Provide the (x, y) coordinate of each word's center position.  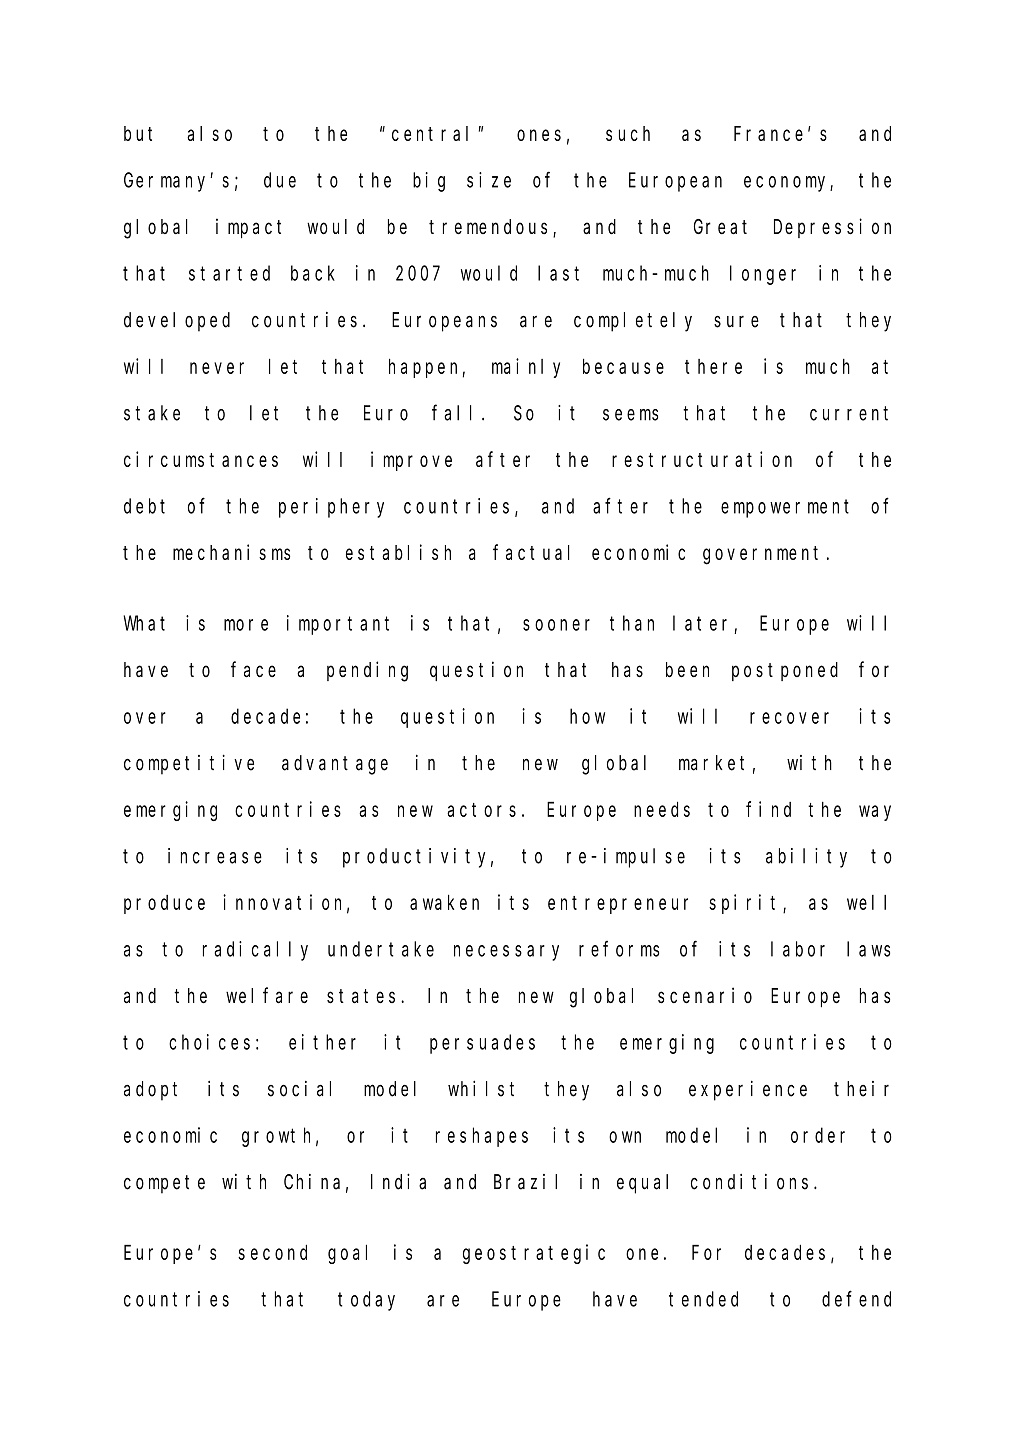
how (587, 716)
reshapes (482, 1137)
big (429, 182)
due (280, 180)
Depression (832, 228)
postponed (785, 671)
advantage (335, 765)
